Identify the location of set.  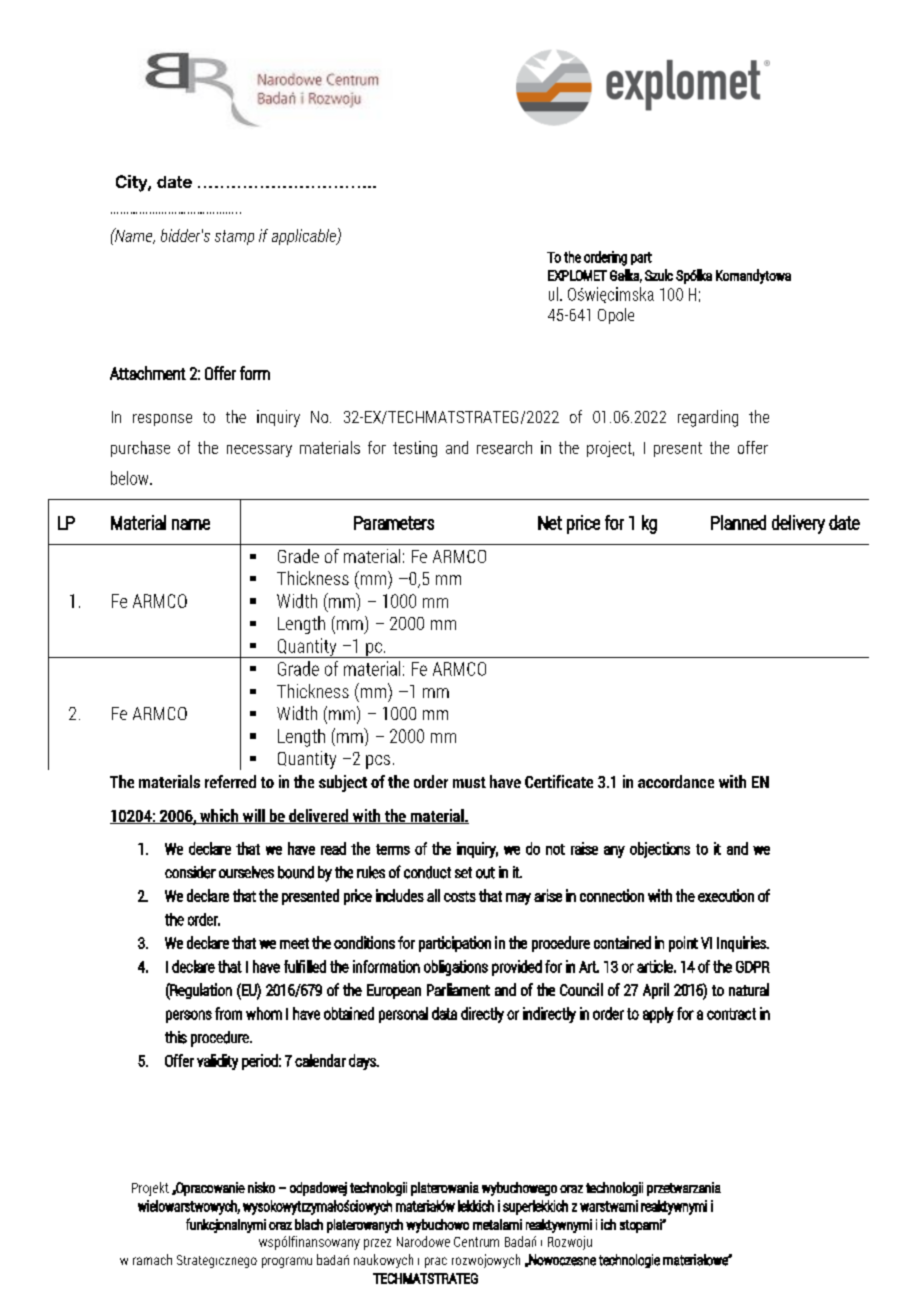
(463, 872).
